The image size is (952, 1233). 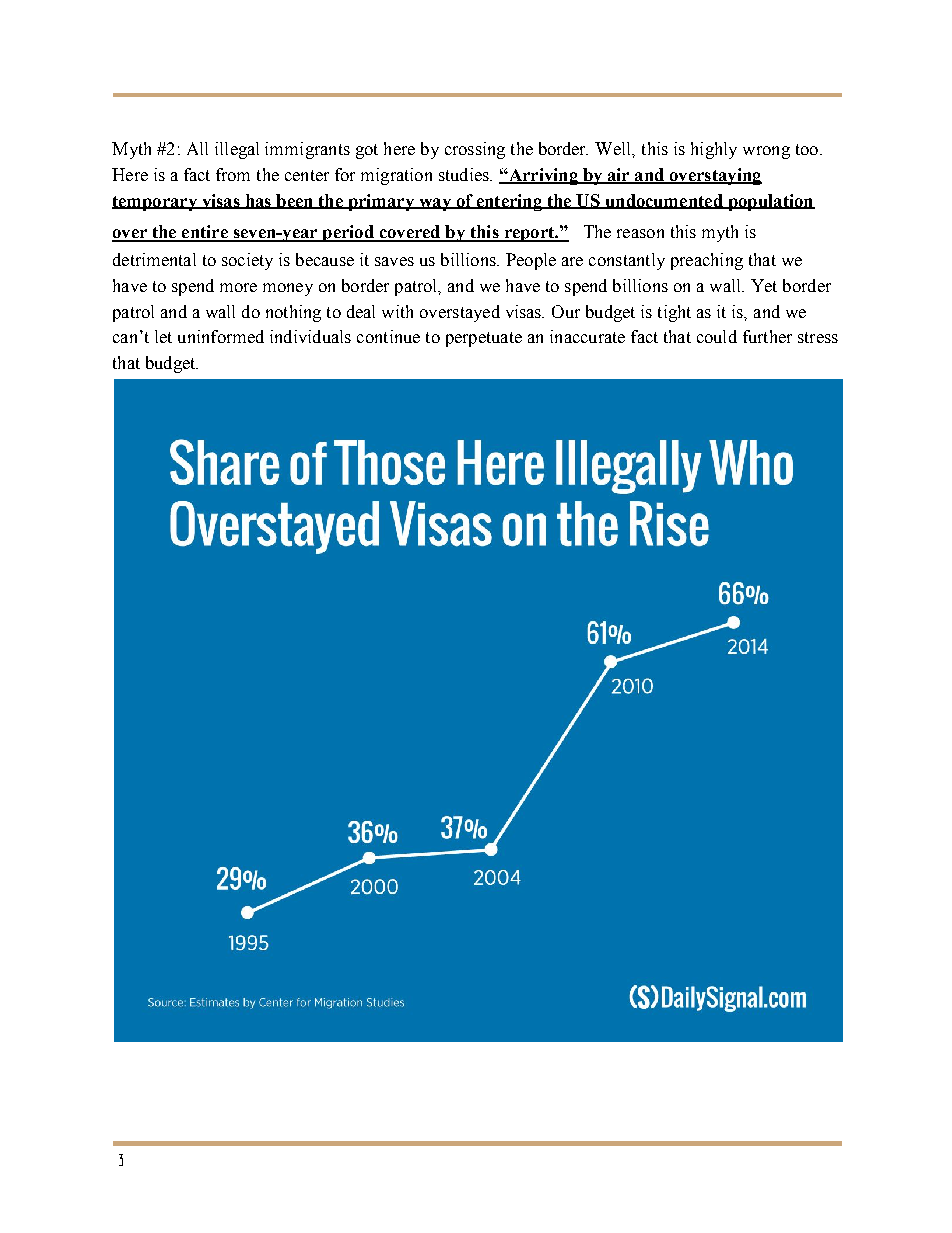 What do you see at coordinates (258, 201) in the screenshot?
I see `has` at bounding box center [258, 201].
